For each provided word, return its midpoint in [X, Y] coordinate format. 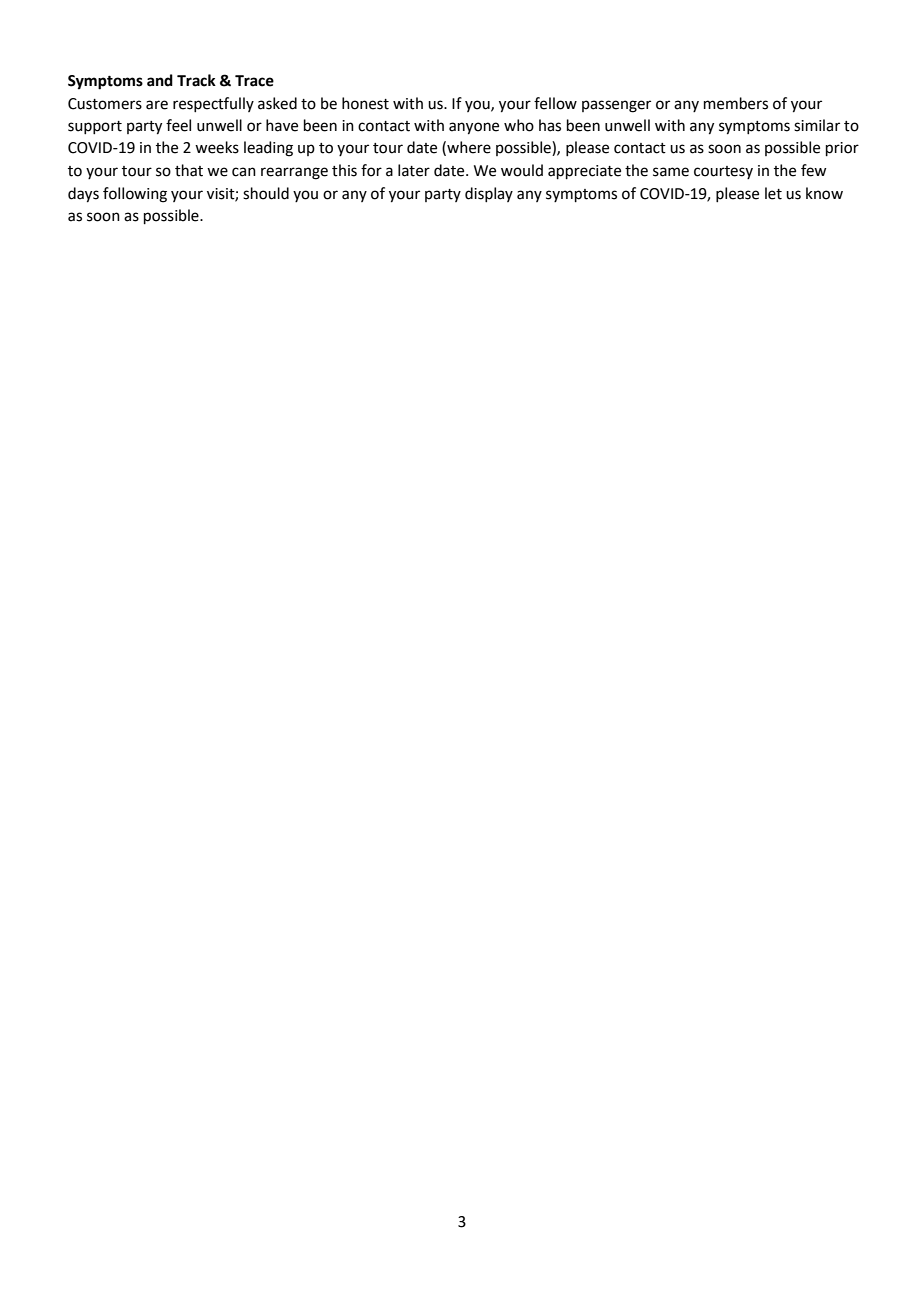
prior [842, 149]
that [189, 170]
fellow [555, 103]
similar [817, 125]
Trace [254, 81]
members [736, 103]
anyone [474, 128]
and [160, 80]
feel [178, 125]
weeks [217, 147]
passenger [616, 106]
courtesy [723, 172]
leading [268, 149]
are [157, 105]
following [135, 195]
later [414, 170]
